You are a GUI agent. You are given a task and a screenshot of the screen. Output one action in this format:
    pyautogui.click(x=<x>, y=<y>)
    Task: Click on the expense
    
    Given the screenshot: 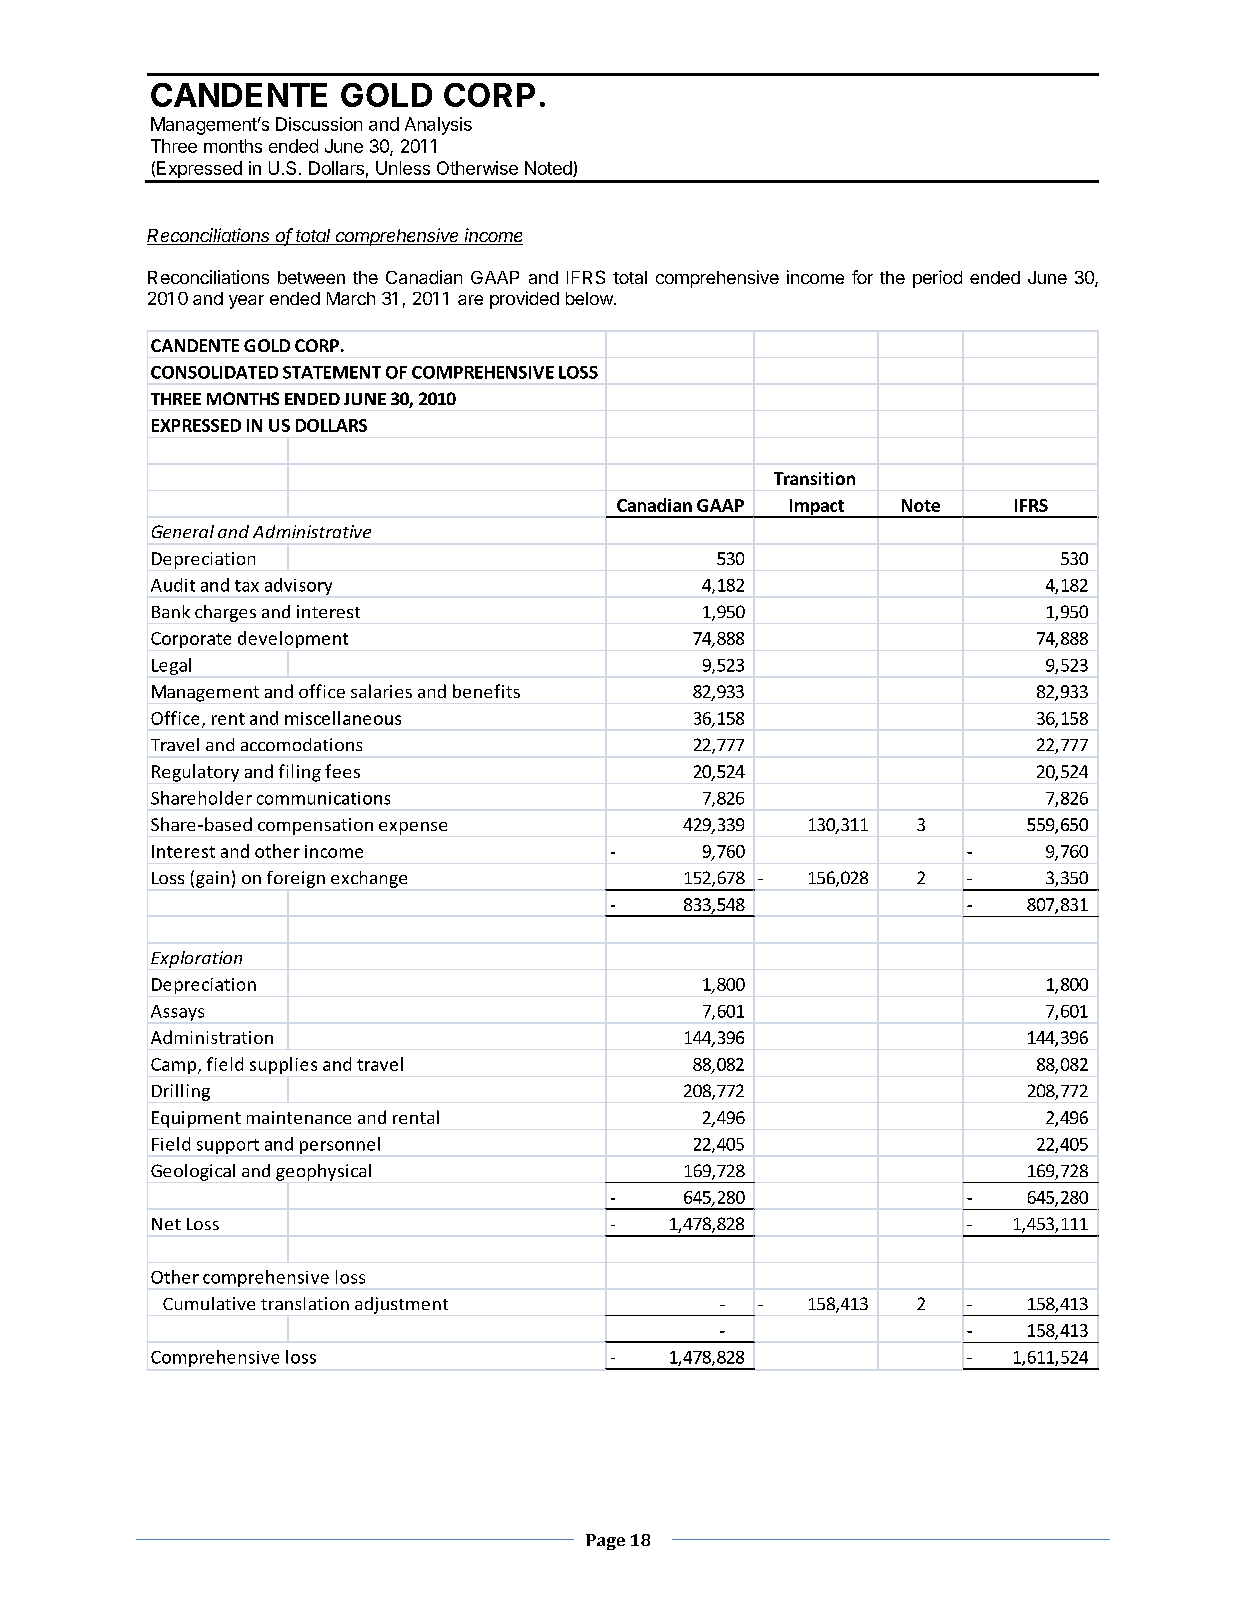 What is the action you would take?
    pyautogui.click(x=413, y=828)
